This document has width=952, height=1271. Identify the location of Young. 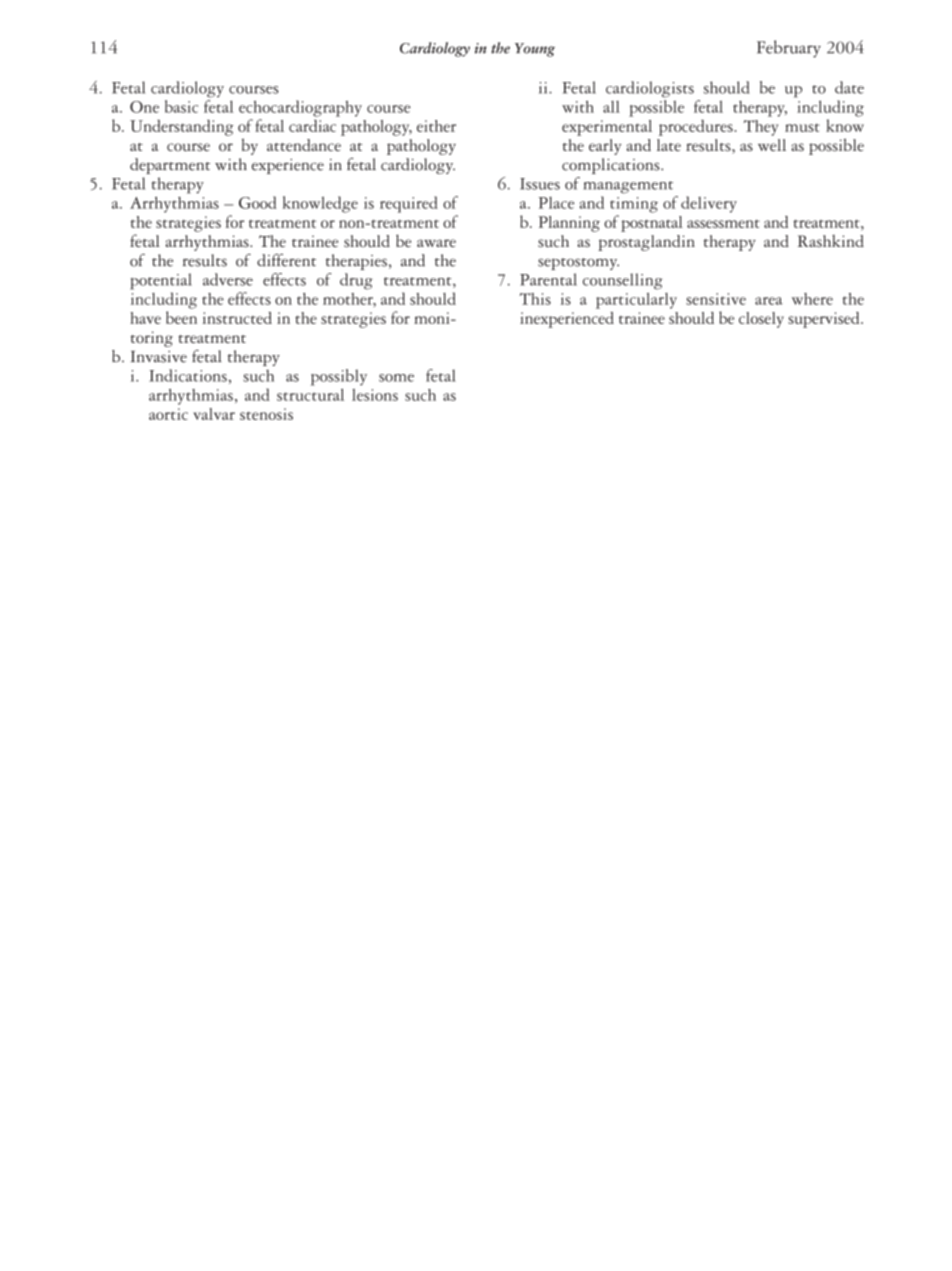
(535, 50).
